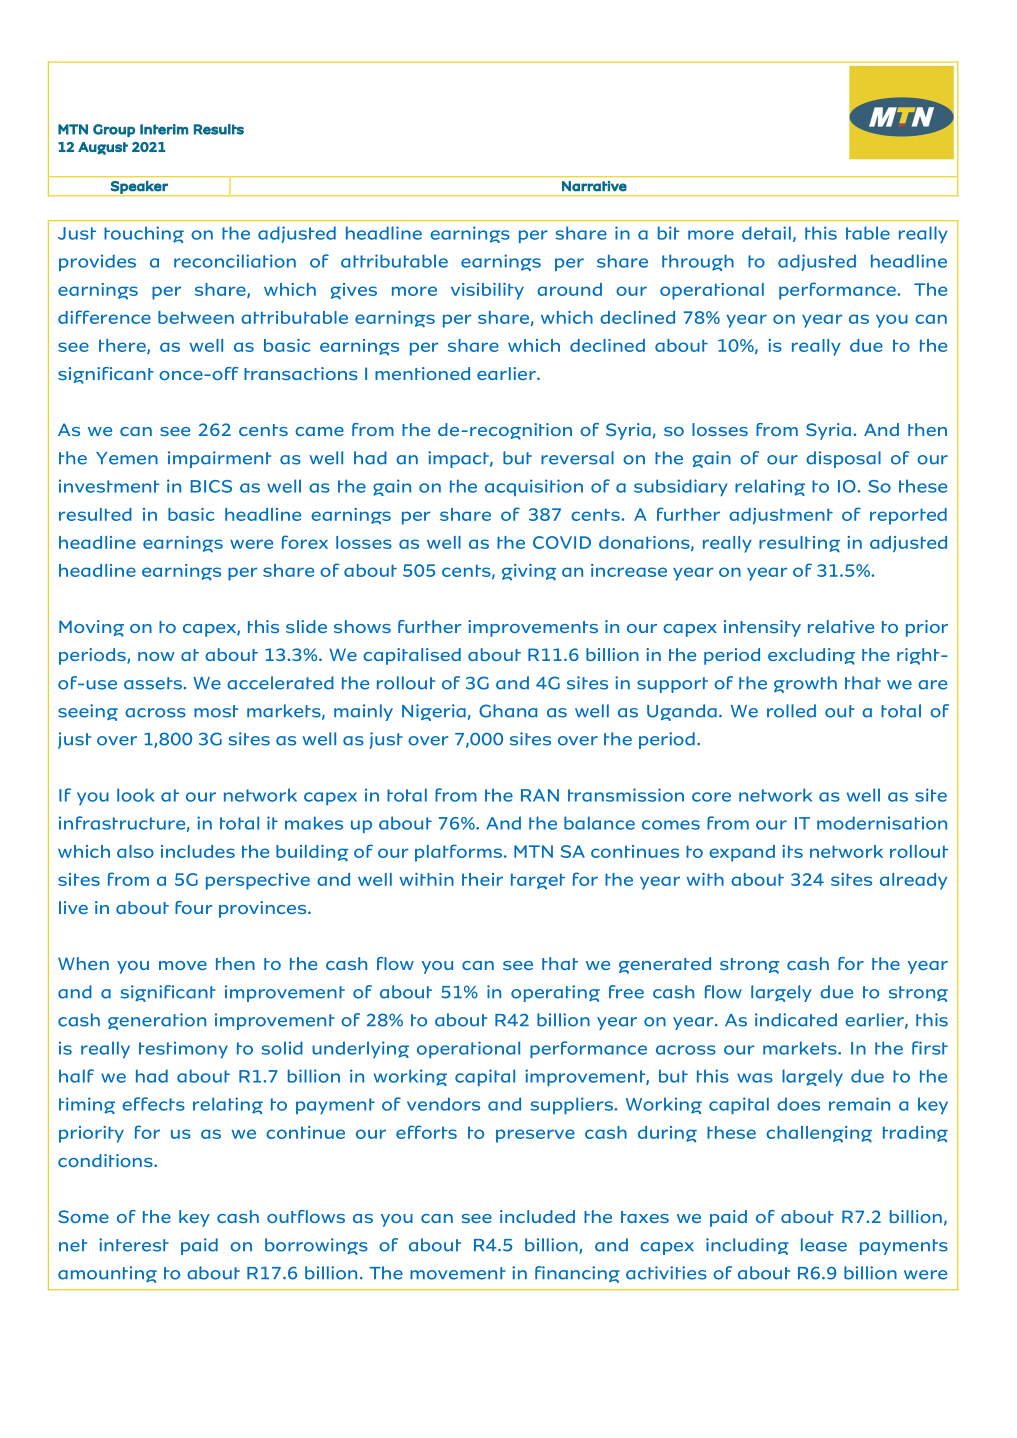 This document has width=1017, height=1438. Describe the element at coordinates (139, 188) in the document. I see `Speaker` at that location.
